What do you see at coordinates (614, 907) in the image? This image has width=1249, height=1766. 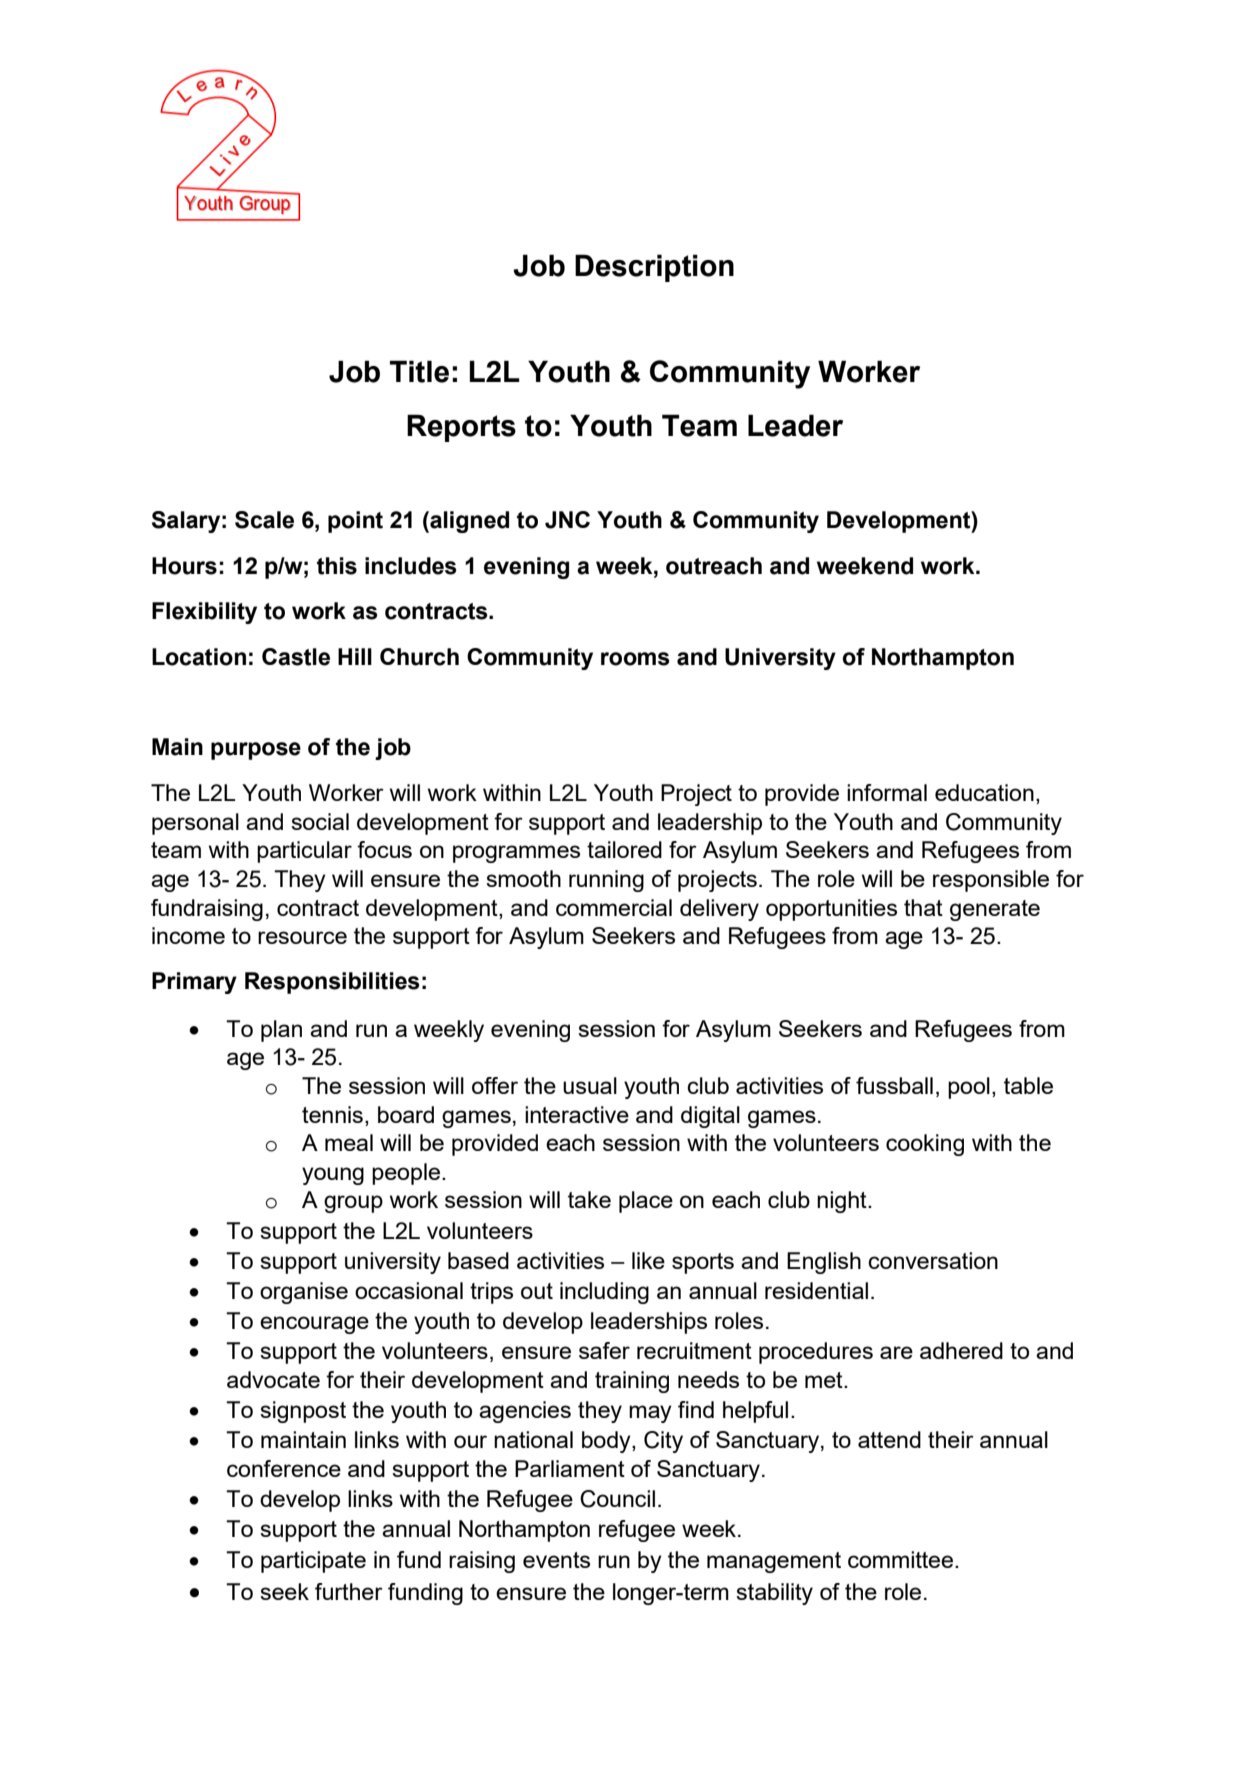 I see `commercial` at bounding box center [614, 907].
